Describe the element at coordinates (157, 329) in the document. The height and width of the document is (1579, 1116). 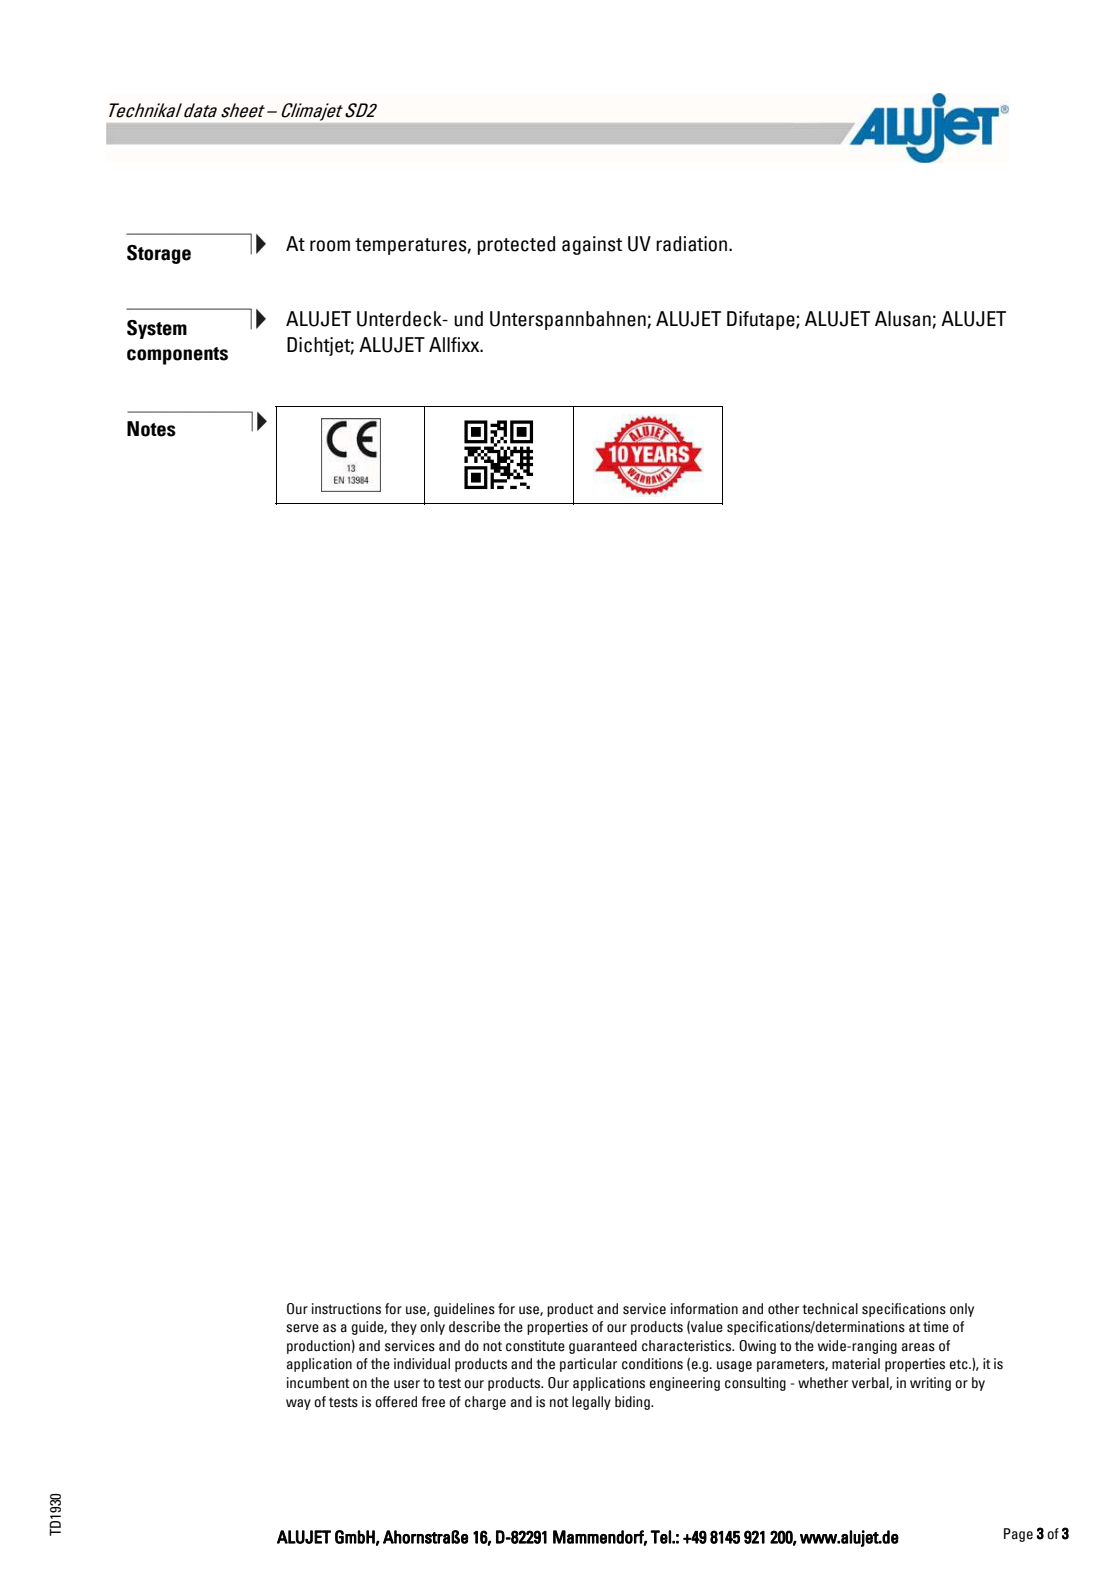
I see `System` at that location.
